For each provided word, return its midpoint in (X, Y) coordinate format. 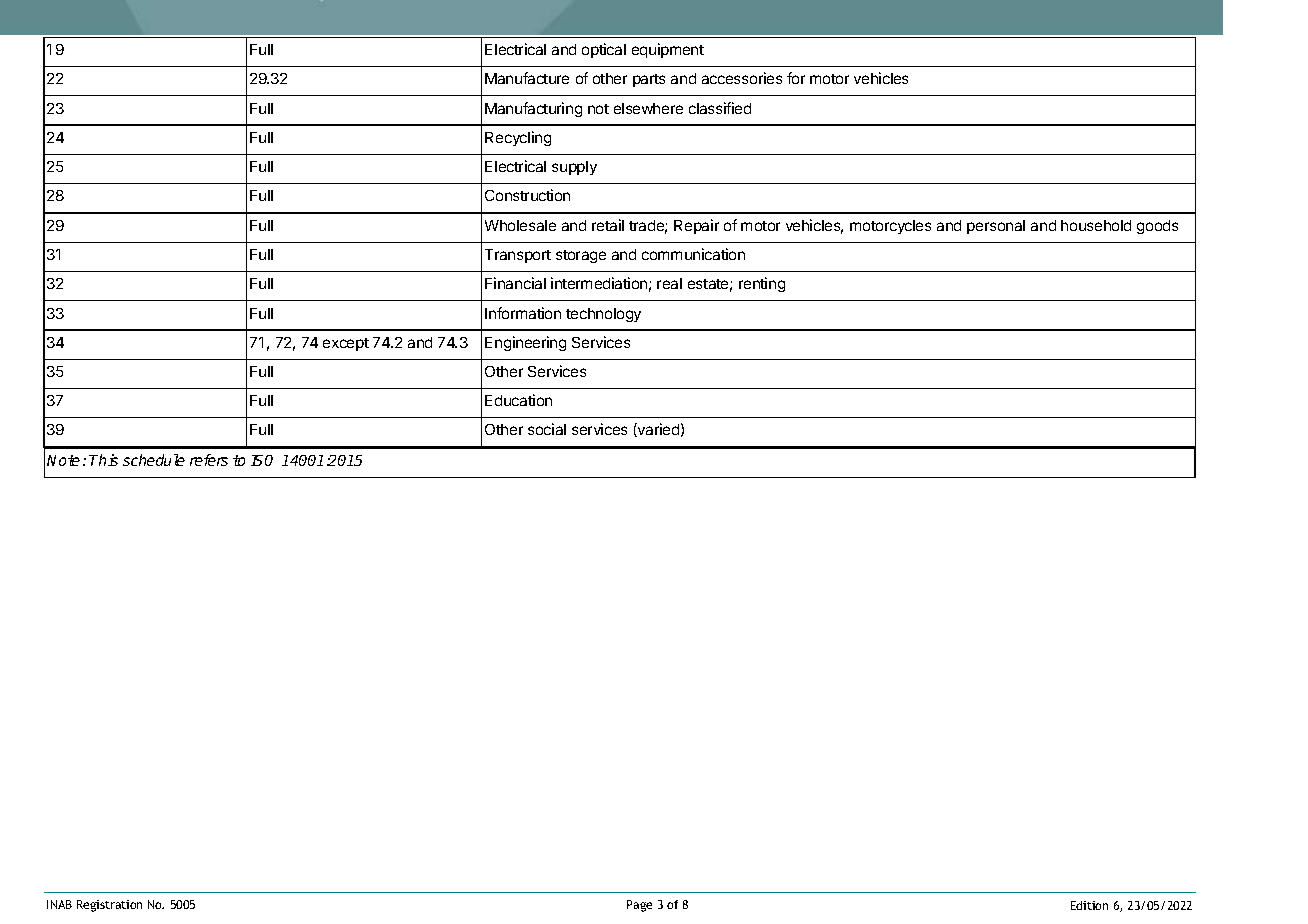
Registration (109, 906)
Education (518, 400)
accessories (742, 78)
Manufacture (527, 78)
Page (639, 906)
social (547, 429)
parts (649, 80)
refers (209, 460)
